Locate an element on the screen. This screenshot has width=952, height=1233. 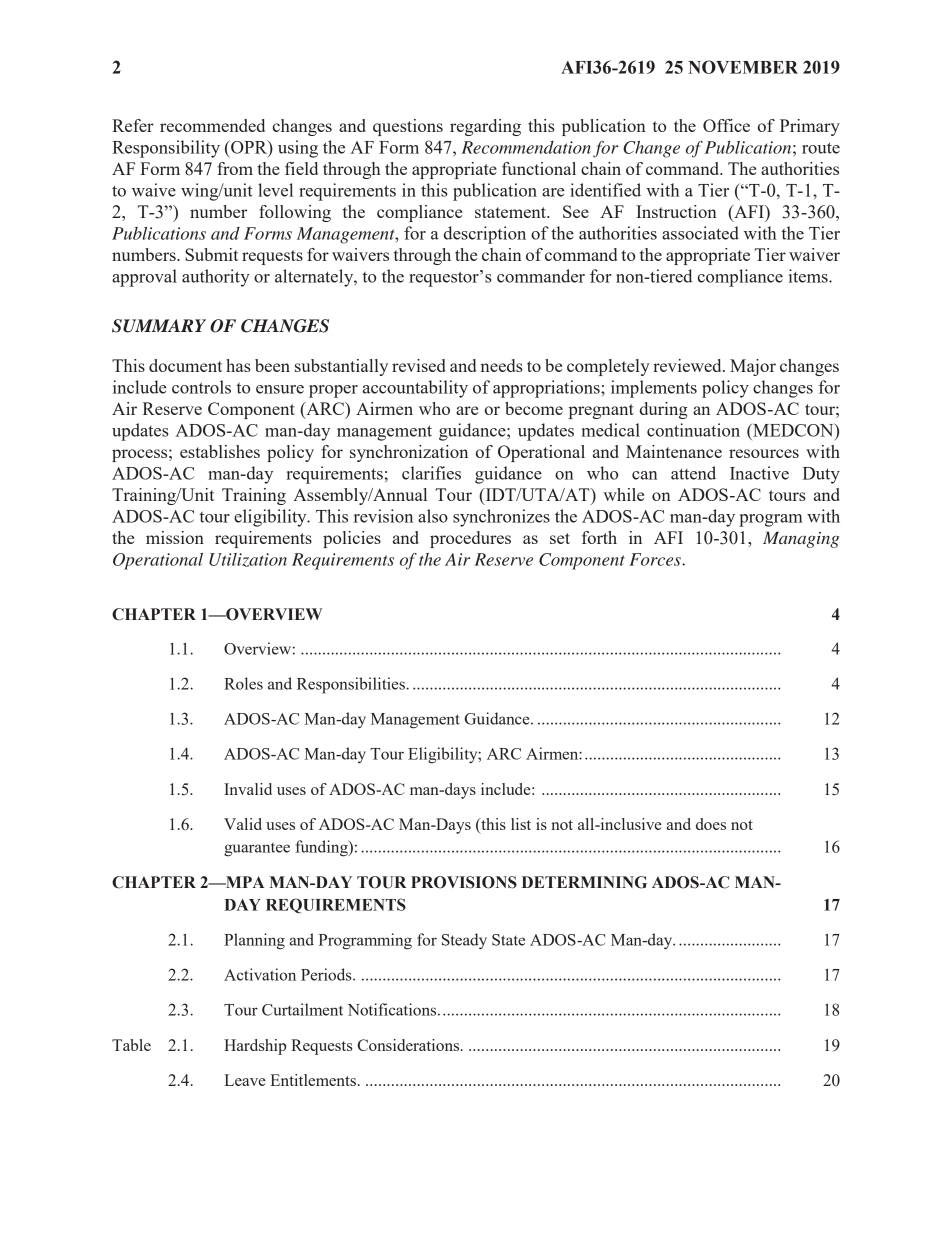
does is located at coordinates (711, 824).
